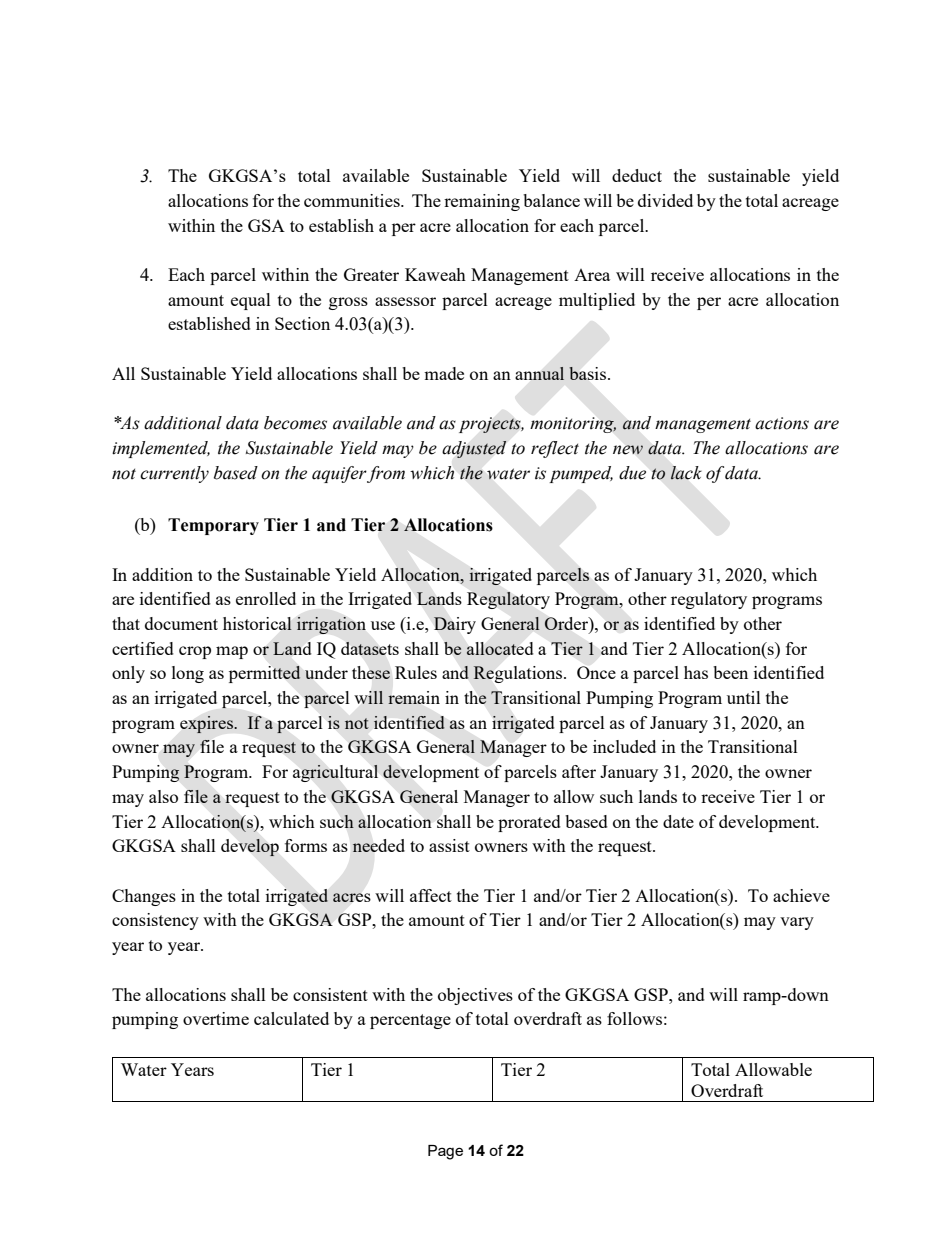 The height and width of the screenshot is (1233, 952). Describe the element at coordinates (163, 796) in the screenshot. I see `also` at that location.
